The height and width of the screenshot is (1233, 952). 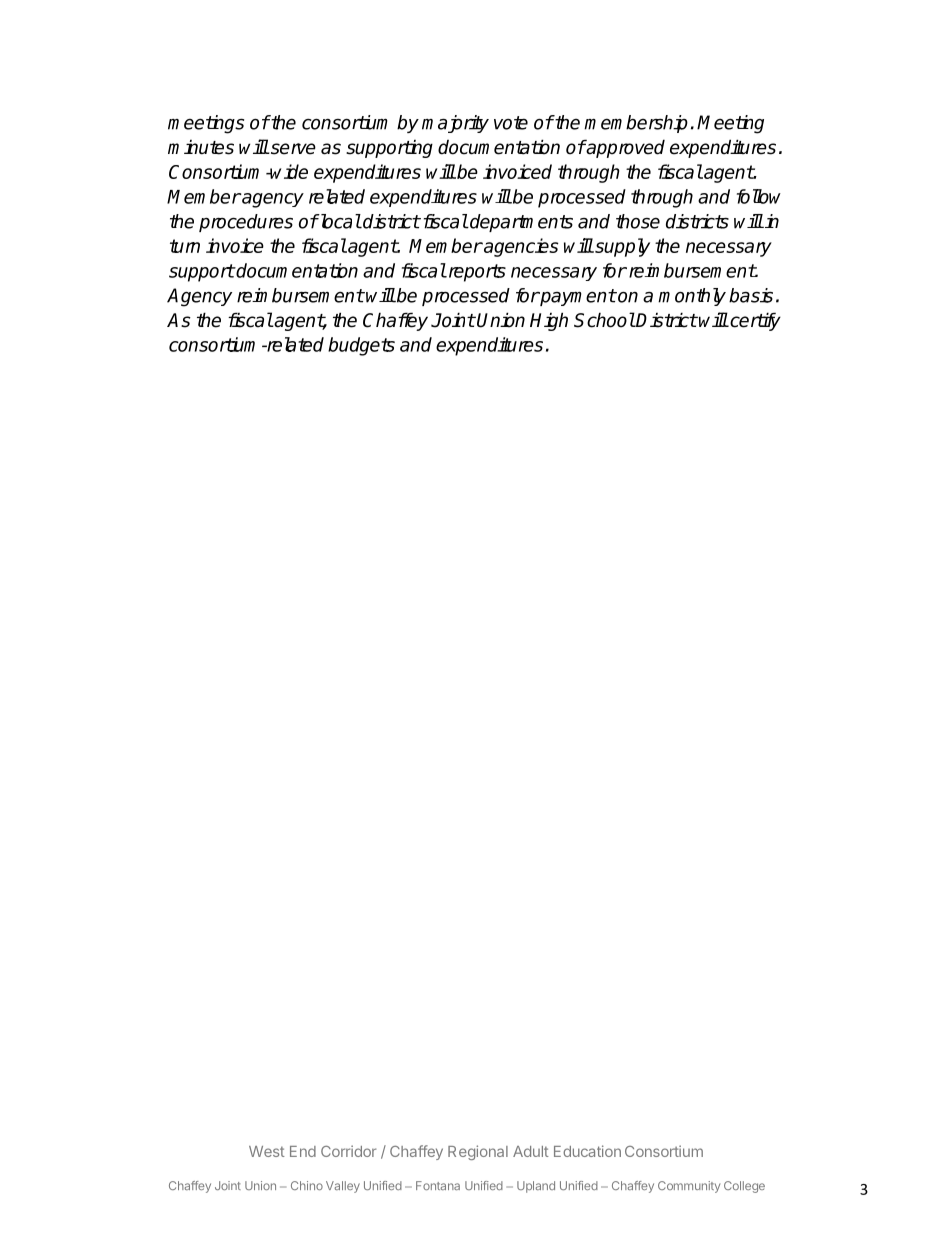 I want to click on turn, so click(x=185, y=246).
